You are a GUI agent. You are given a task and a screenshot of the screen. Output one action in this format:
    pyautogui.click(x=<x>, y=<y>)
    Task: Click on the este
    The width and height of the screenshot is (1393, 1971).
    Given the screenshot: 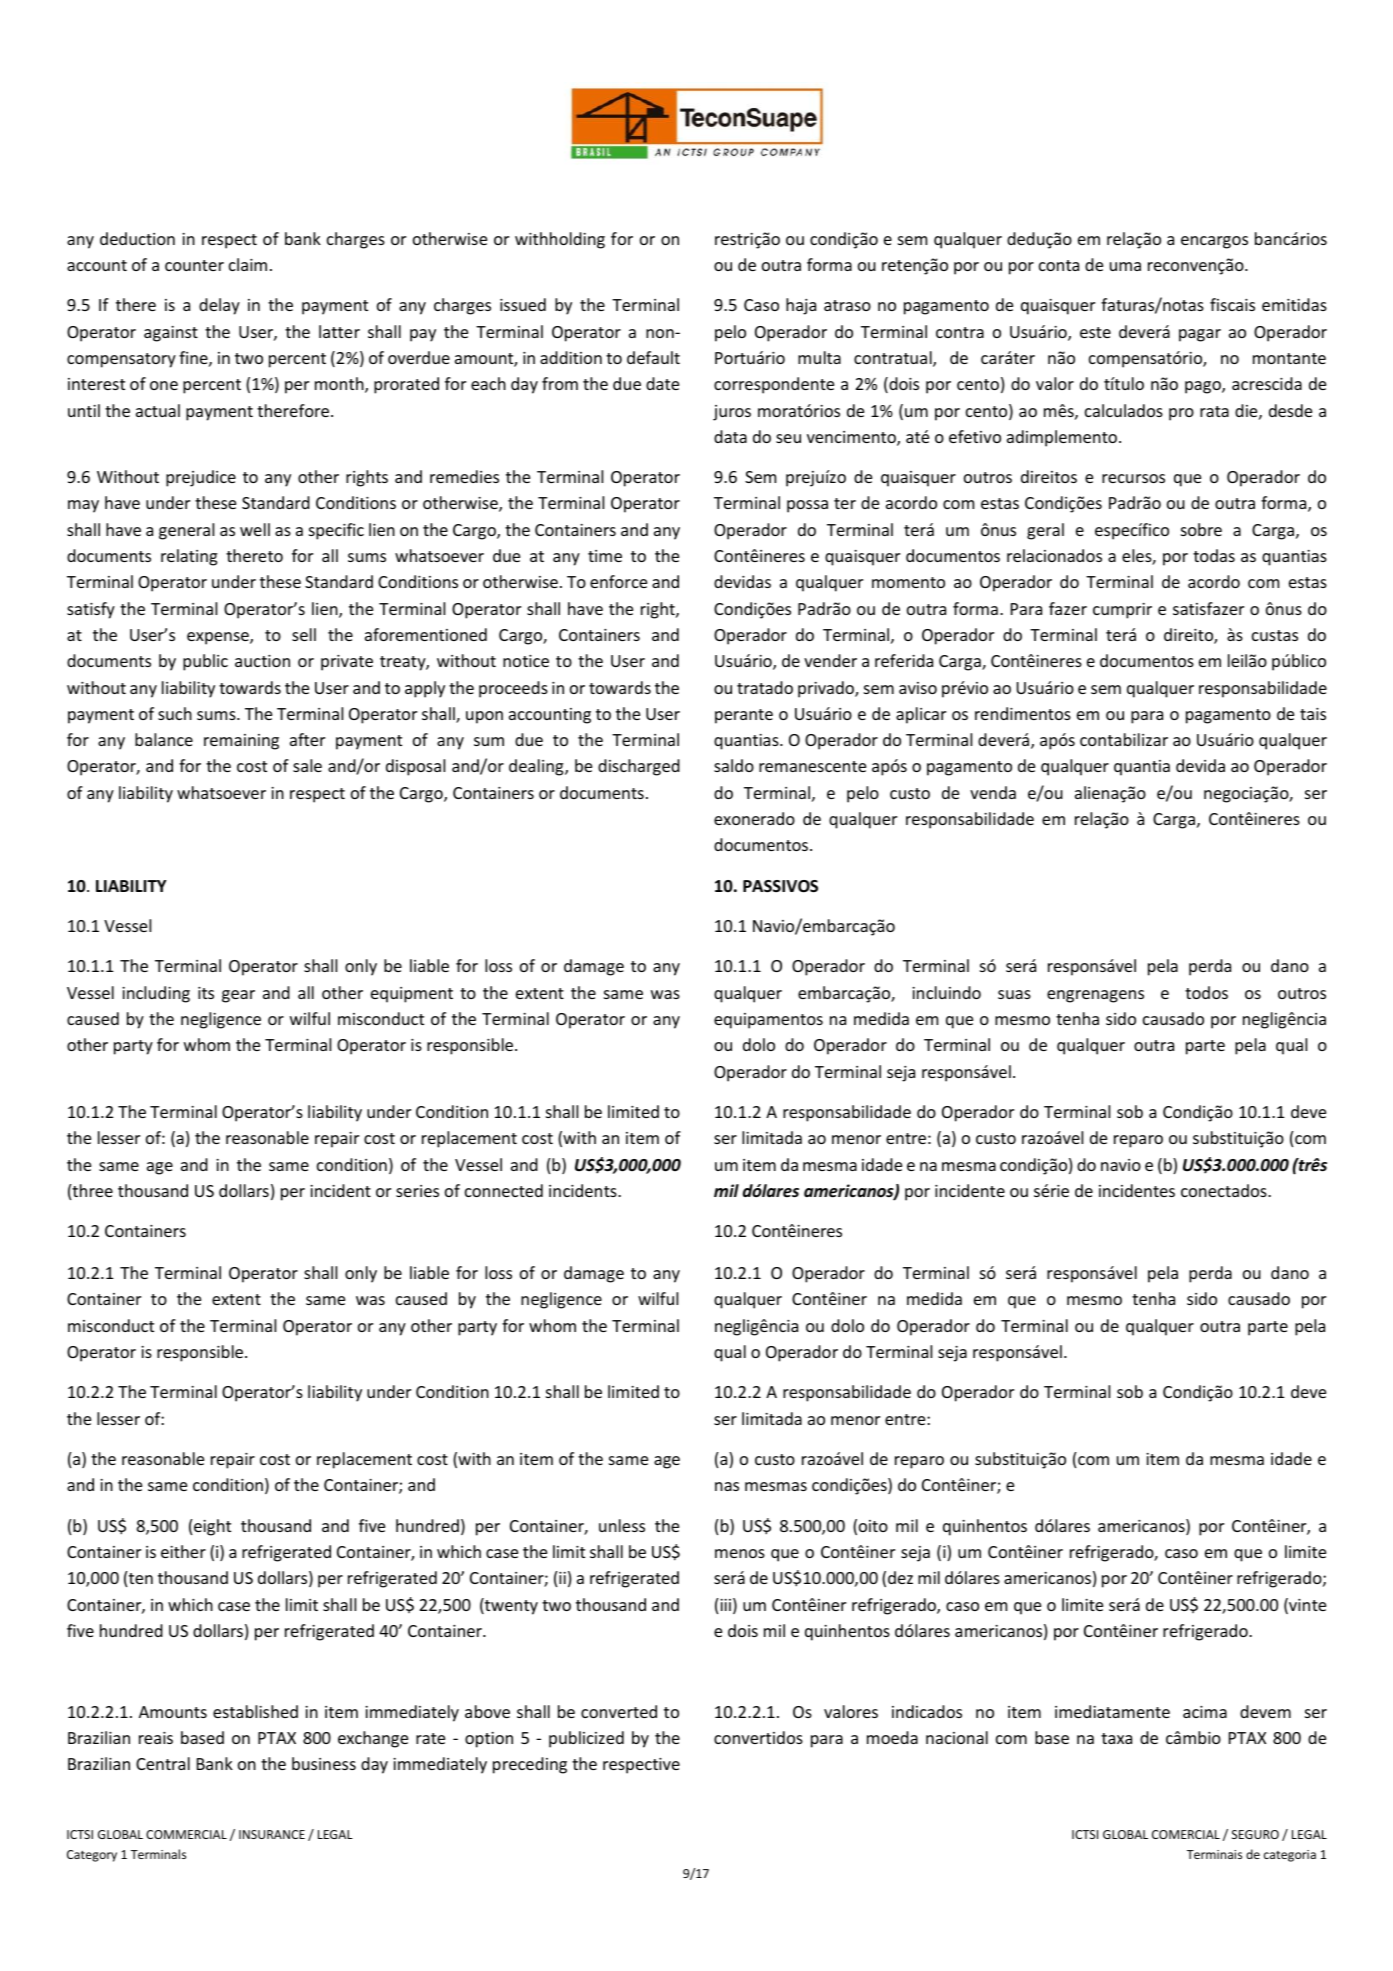 What is the action you would take?
    pyautogui.click(x=1095, y=332)
